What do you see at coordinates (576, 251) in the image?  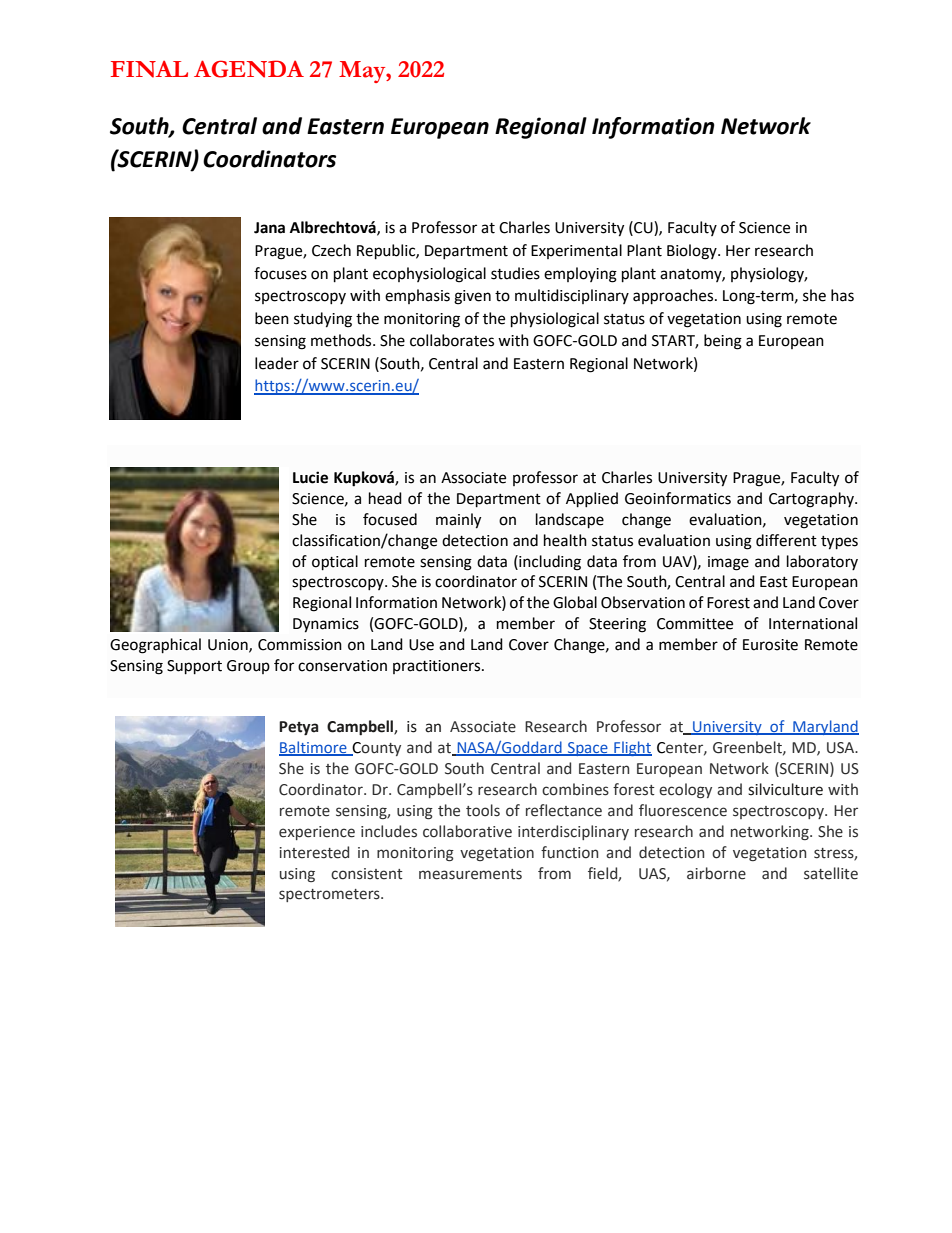 I see `Experimental` at bounding box center [576, 251].
